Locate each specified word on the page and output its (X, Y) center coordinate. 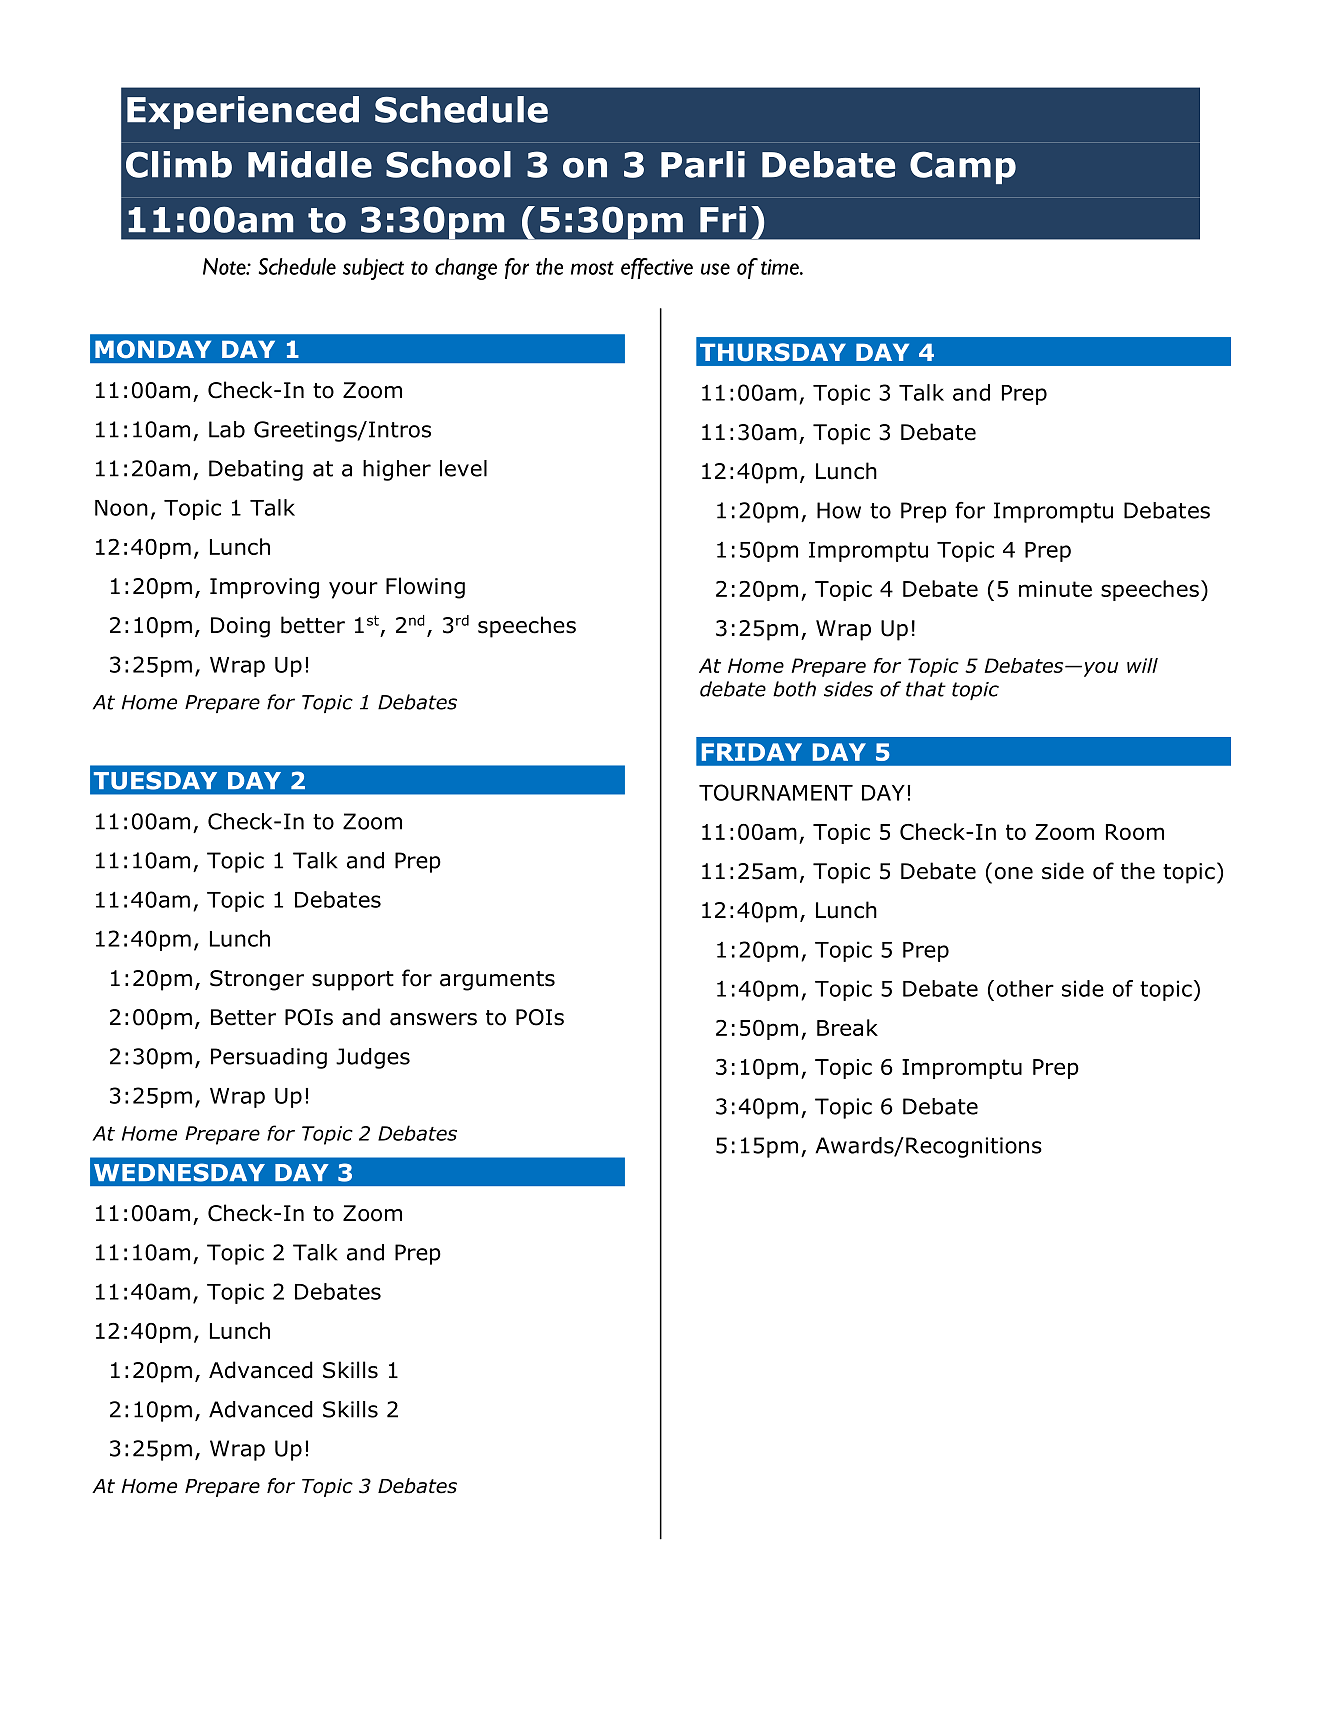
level (463, 468)
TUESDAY (155, 780)
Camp (963, 167)
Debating (256, 470)
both (794, 689)
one (1014, 873)
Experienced (243, 112)
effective (657, 268)
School (448, 164)
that (926, 689)
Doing (240, 627)
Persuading (269, 1058)
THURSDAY (773, 352)
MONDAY (153, 349)
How (839, 510)
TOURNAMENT (776, 792)
